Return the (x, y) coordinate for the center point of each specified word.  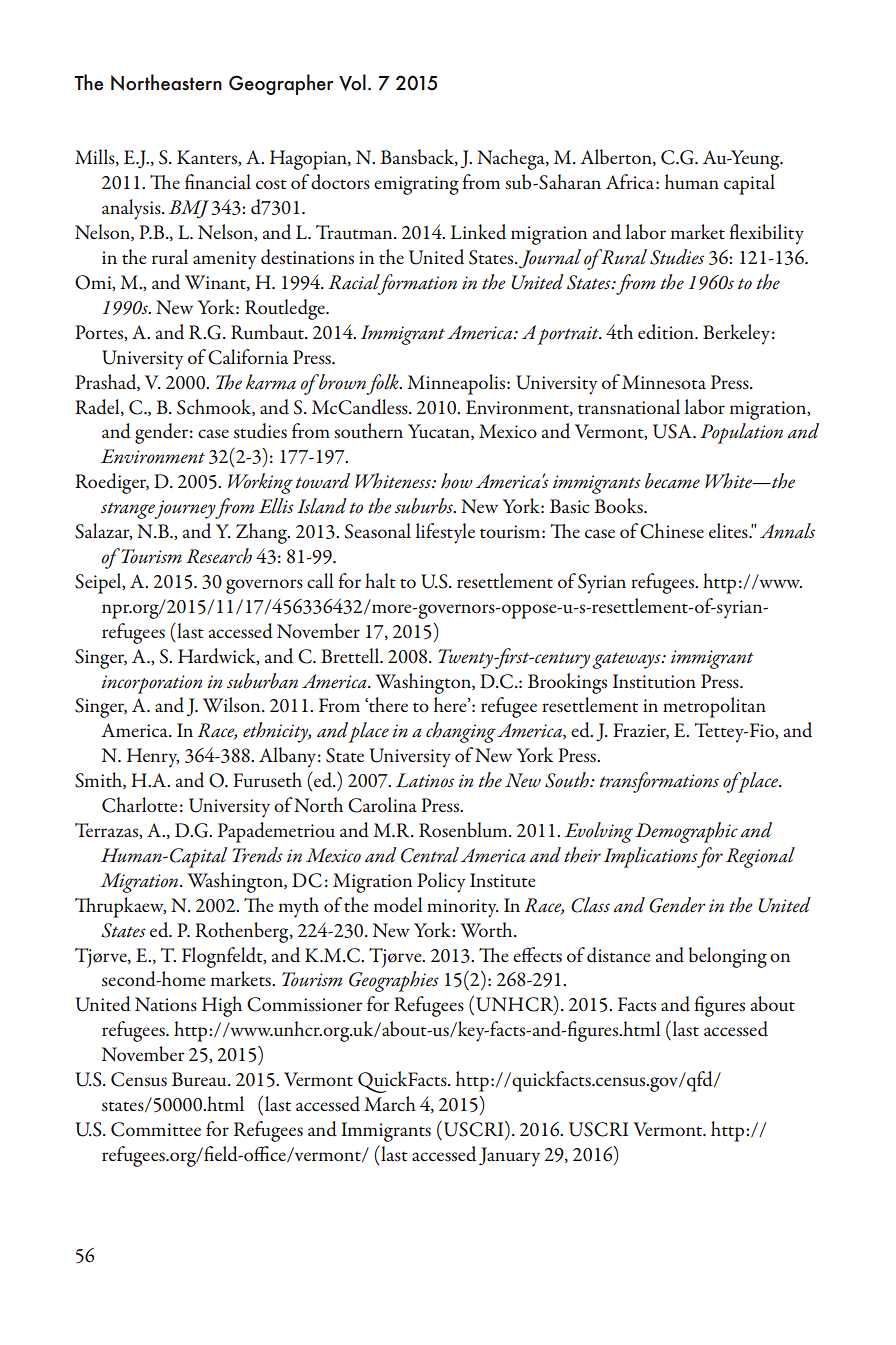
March (390, 1103)
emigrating (416, 185)
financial (218, 181)
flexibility (767, 234)
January (509, 1157)
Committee (156, 1129)
